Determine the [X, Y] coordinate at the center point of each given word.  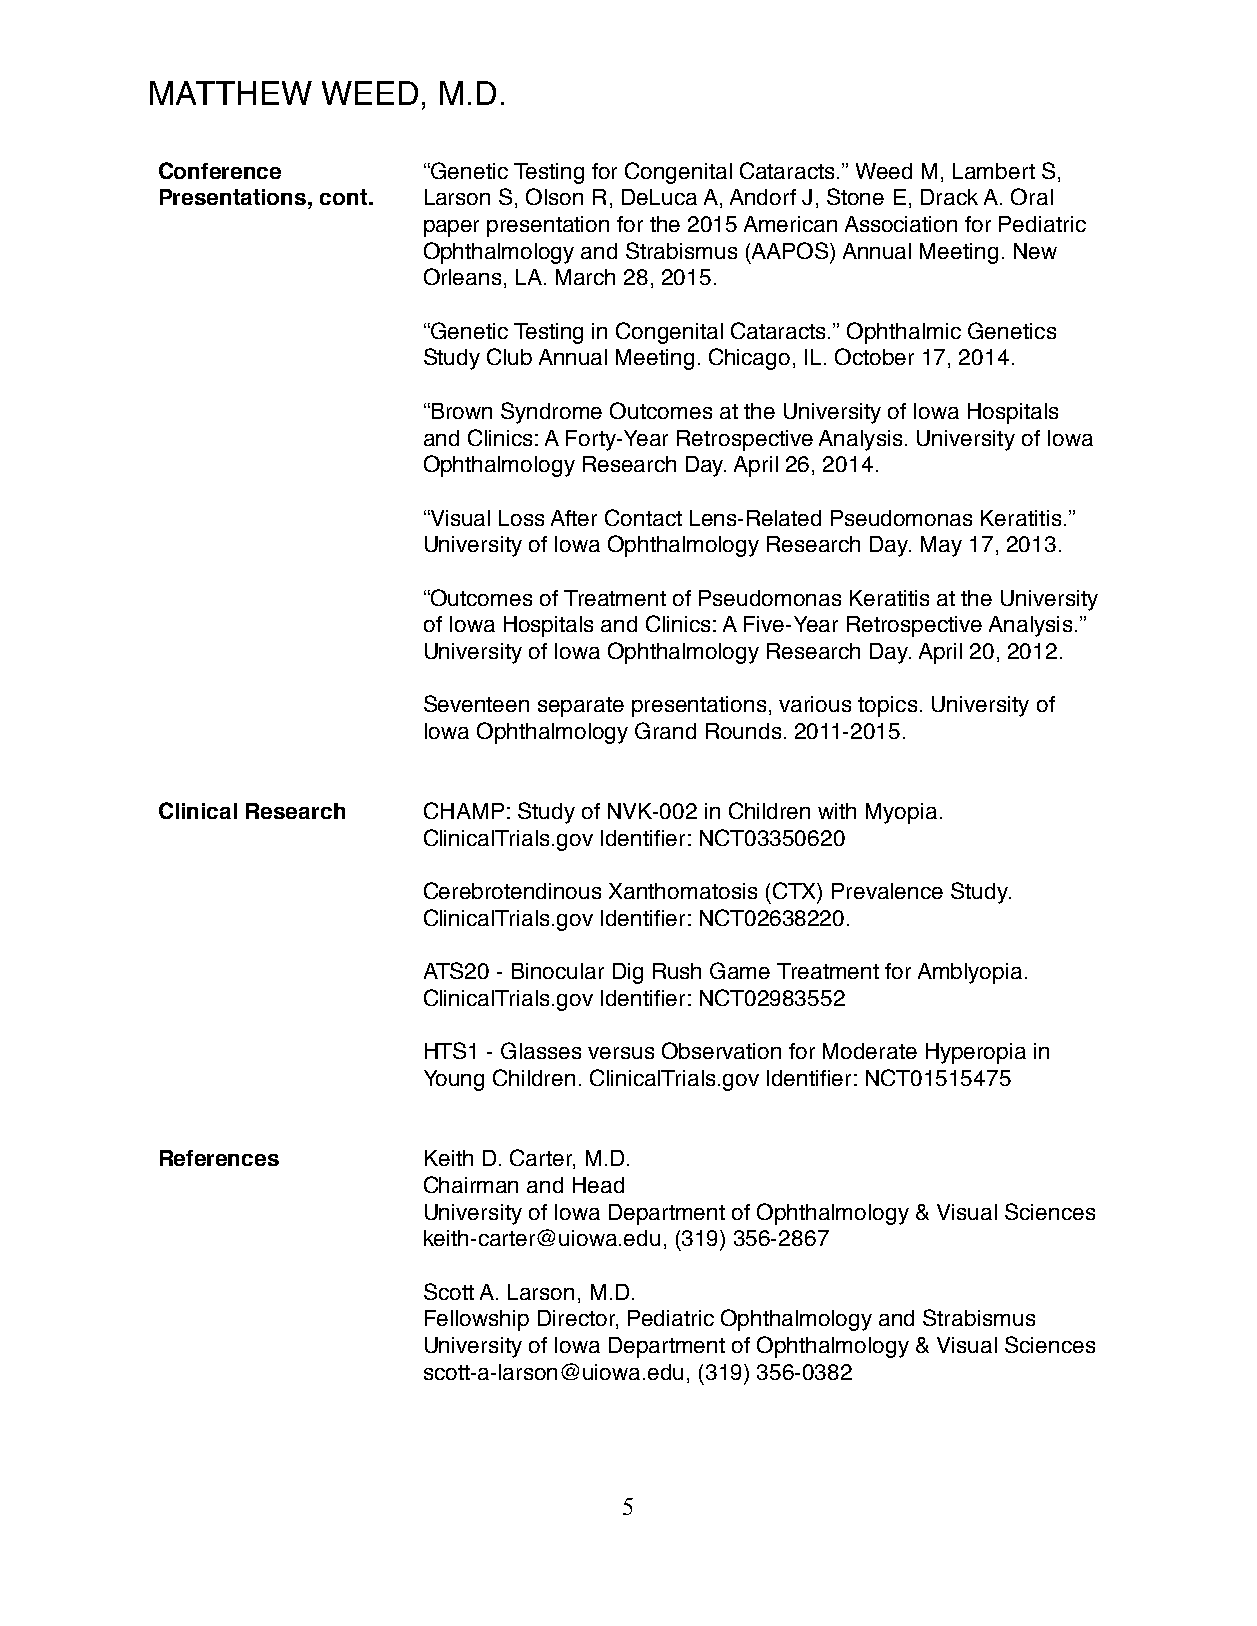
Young [454, 1080]
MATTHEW [231, 93]
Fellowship [477, 1320]
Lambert [994, 171]
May [941, 546]
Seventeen [476, 703]
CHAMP [464, 810]
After [574, 518]
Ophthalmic [904, 333]
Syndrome [551, 413]
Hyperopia [976, 1053]
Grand [665, 730]
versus [621, 1053]
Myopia [901, 813]
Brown [462, 411]
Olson [554, 196]
